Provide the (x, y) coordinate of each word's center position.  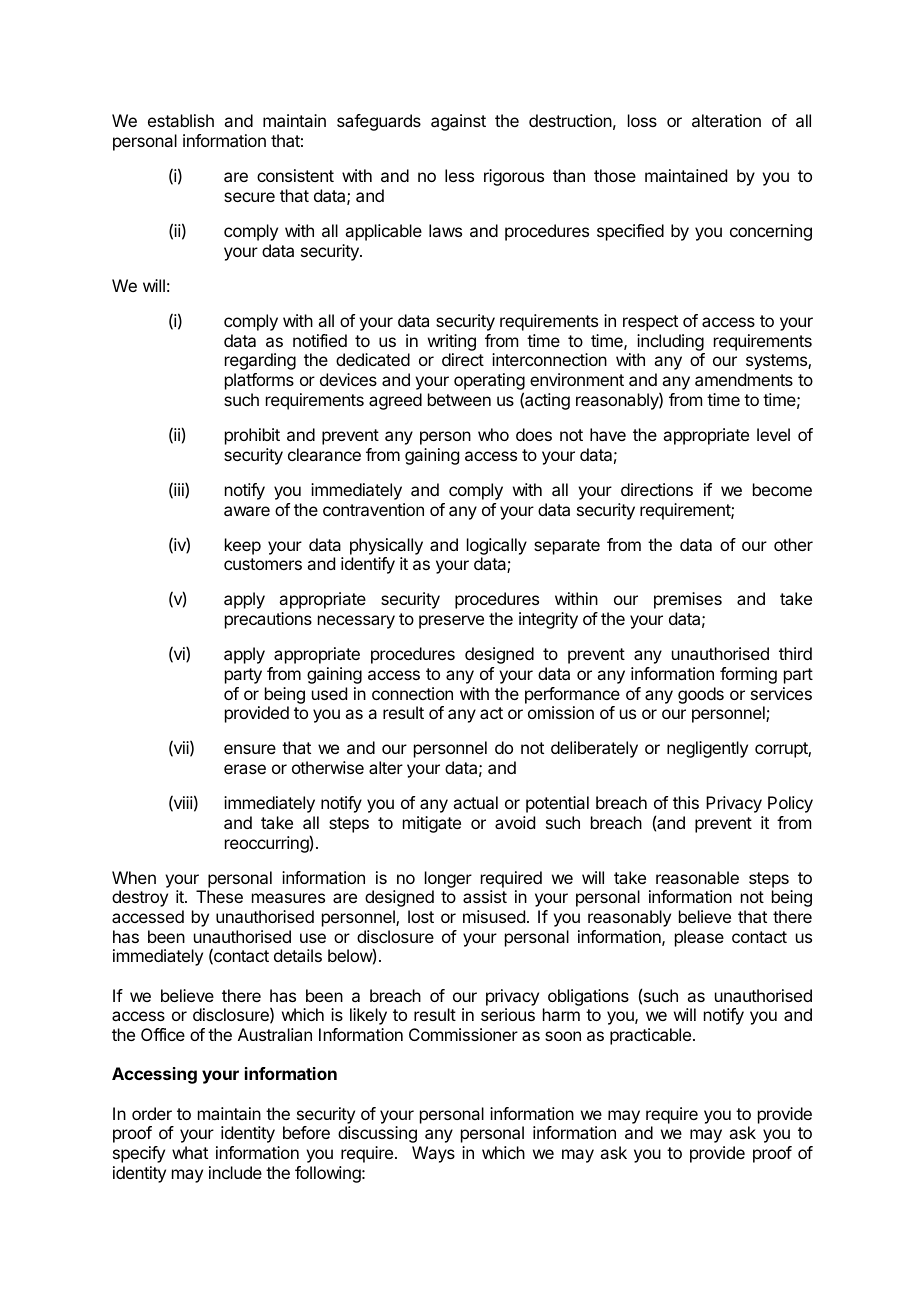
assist (485, 896)
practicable (650, 1036)
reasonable (697, 877)
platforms (259, 381)
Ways (433, 1154)
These (219, 896)
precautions (268, 620)
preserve (451, 622)
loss (642, 120)
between (459, 399)
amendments (744, 379)
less (459, 175)
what (190, 1152)
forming (748, 675)
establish (181, 120)
